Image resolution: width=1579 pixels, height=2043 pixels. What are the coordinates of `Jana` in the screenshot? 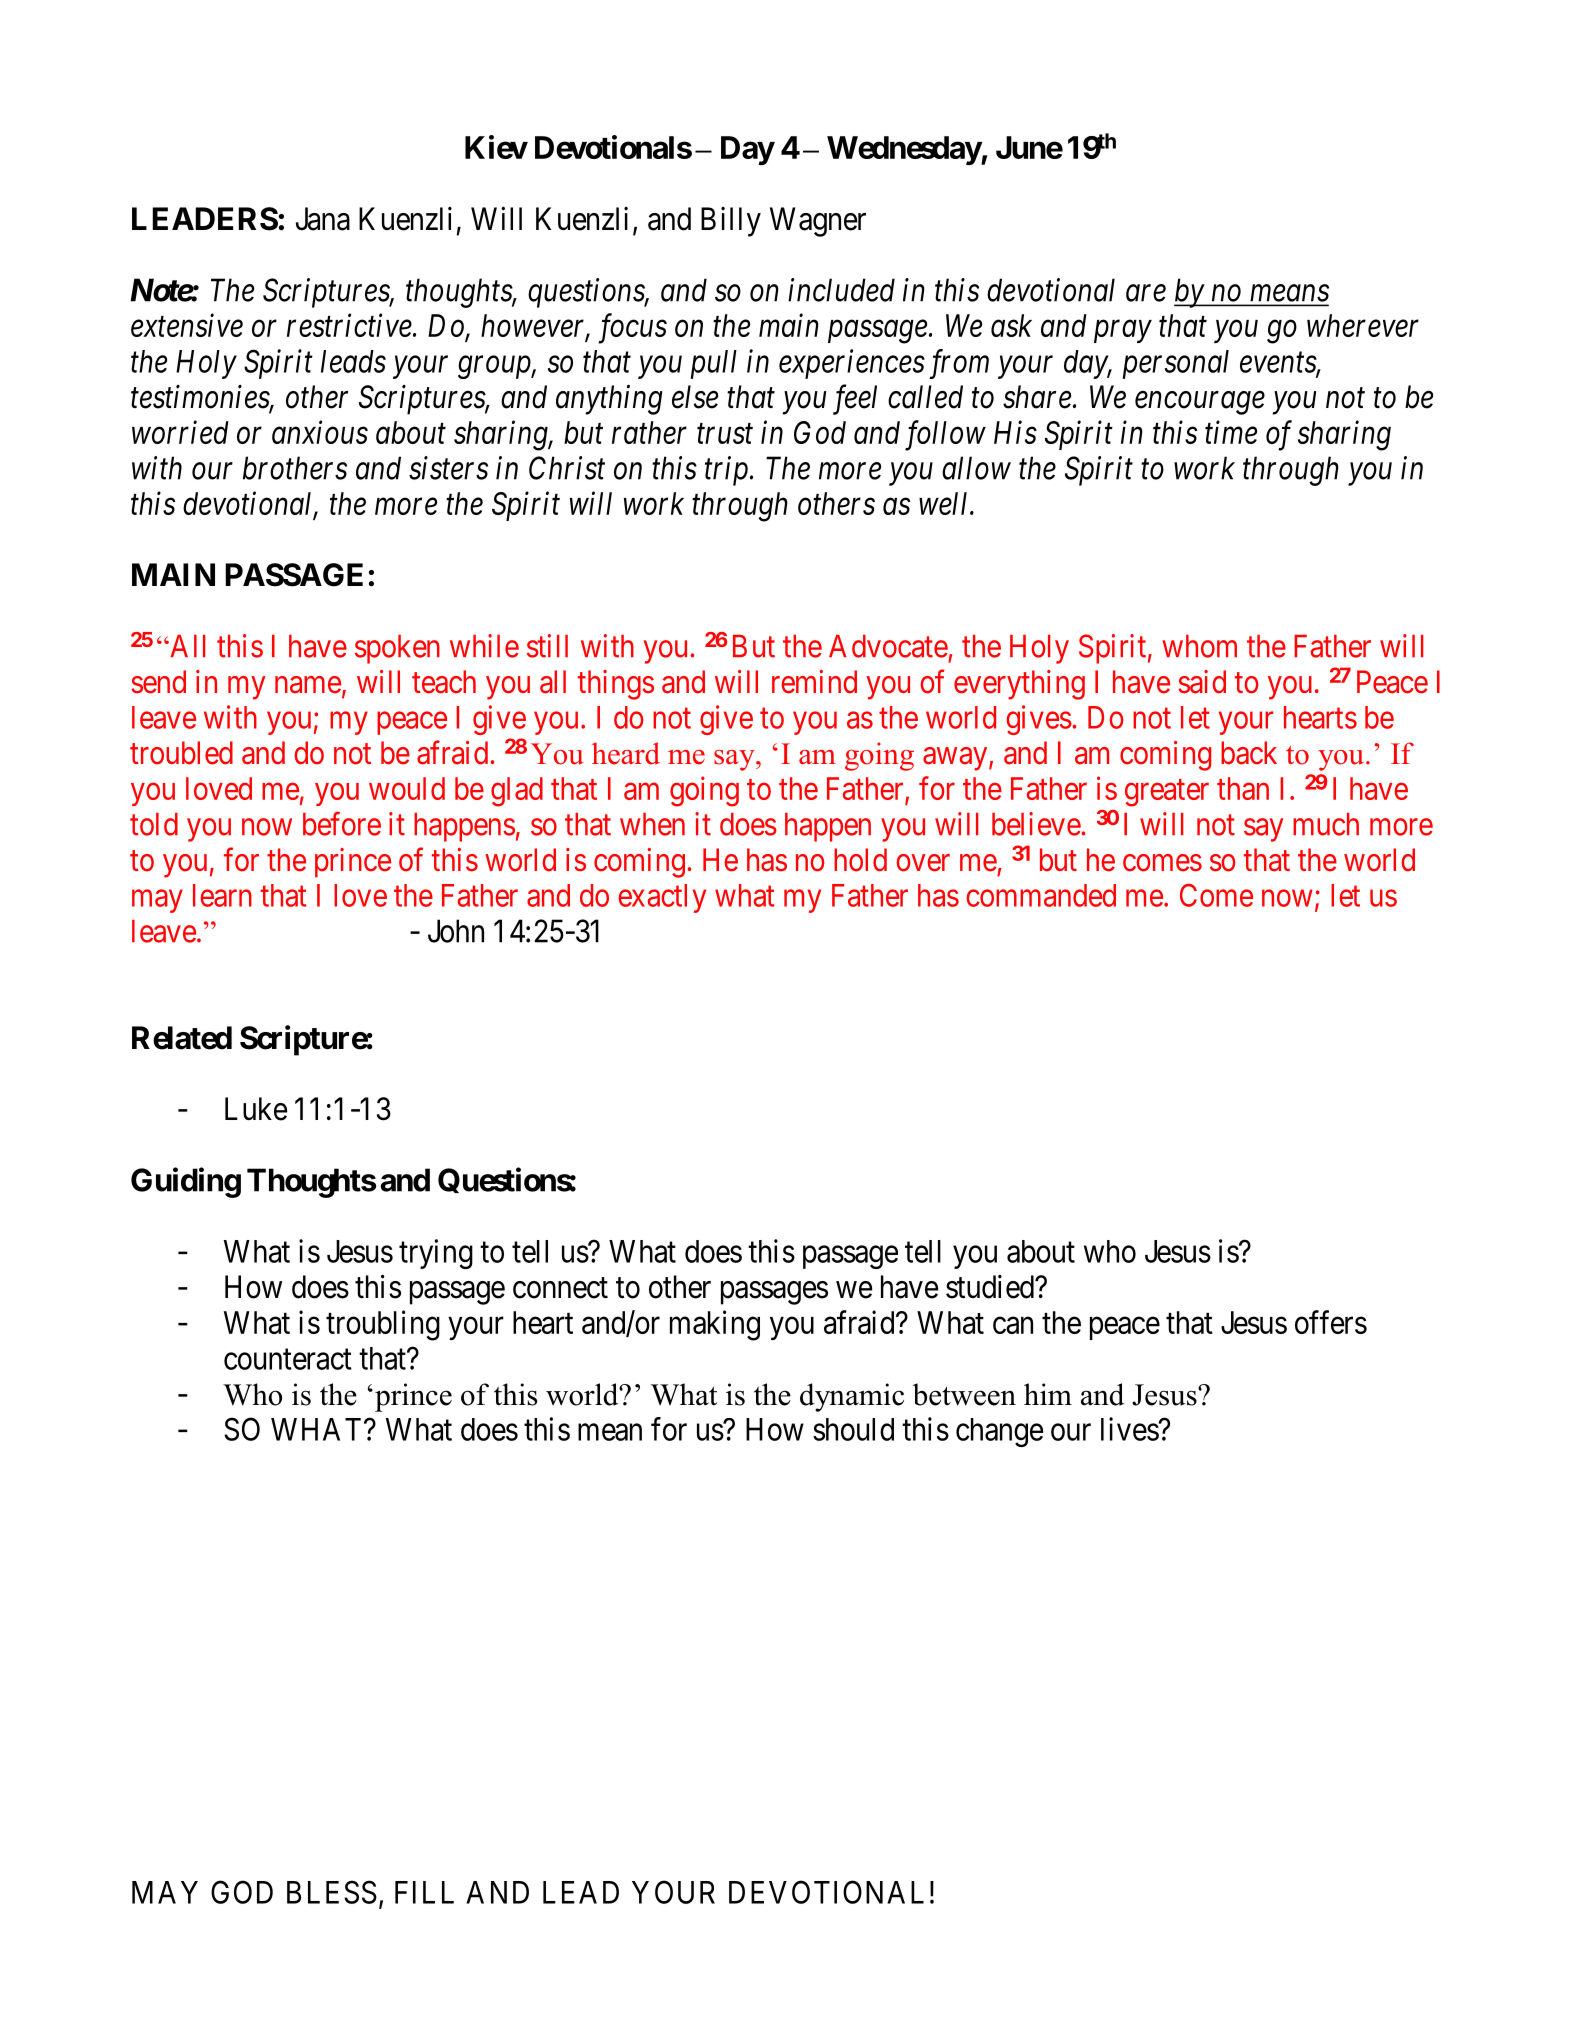 It's located at (323, 219).
